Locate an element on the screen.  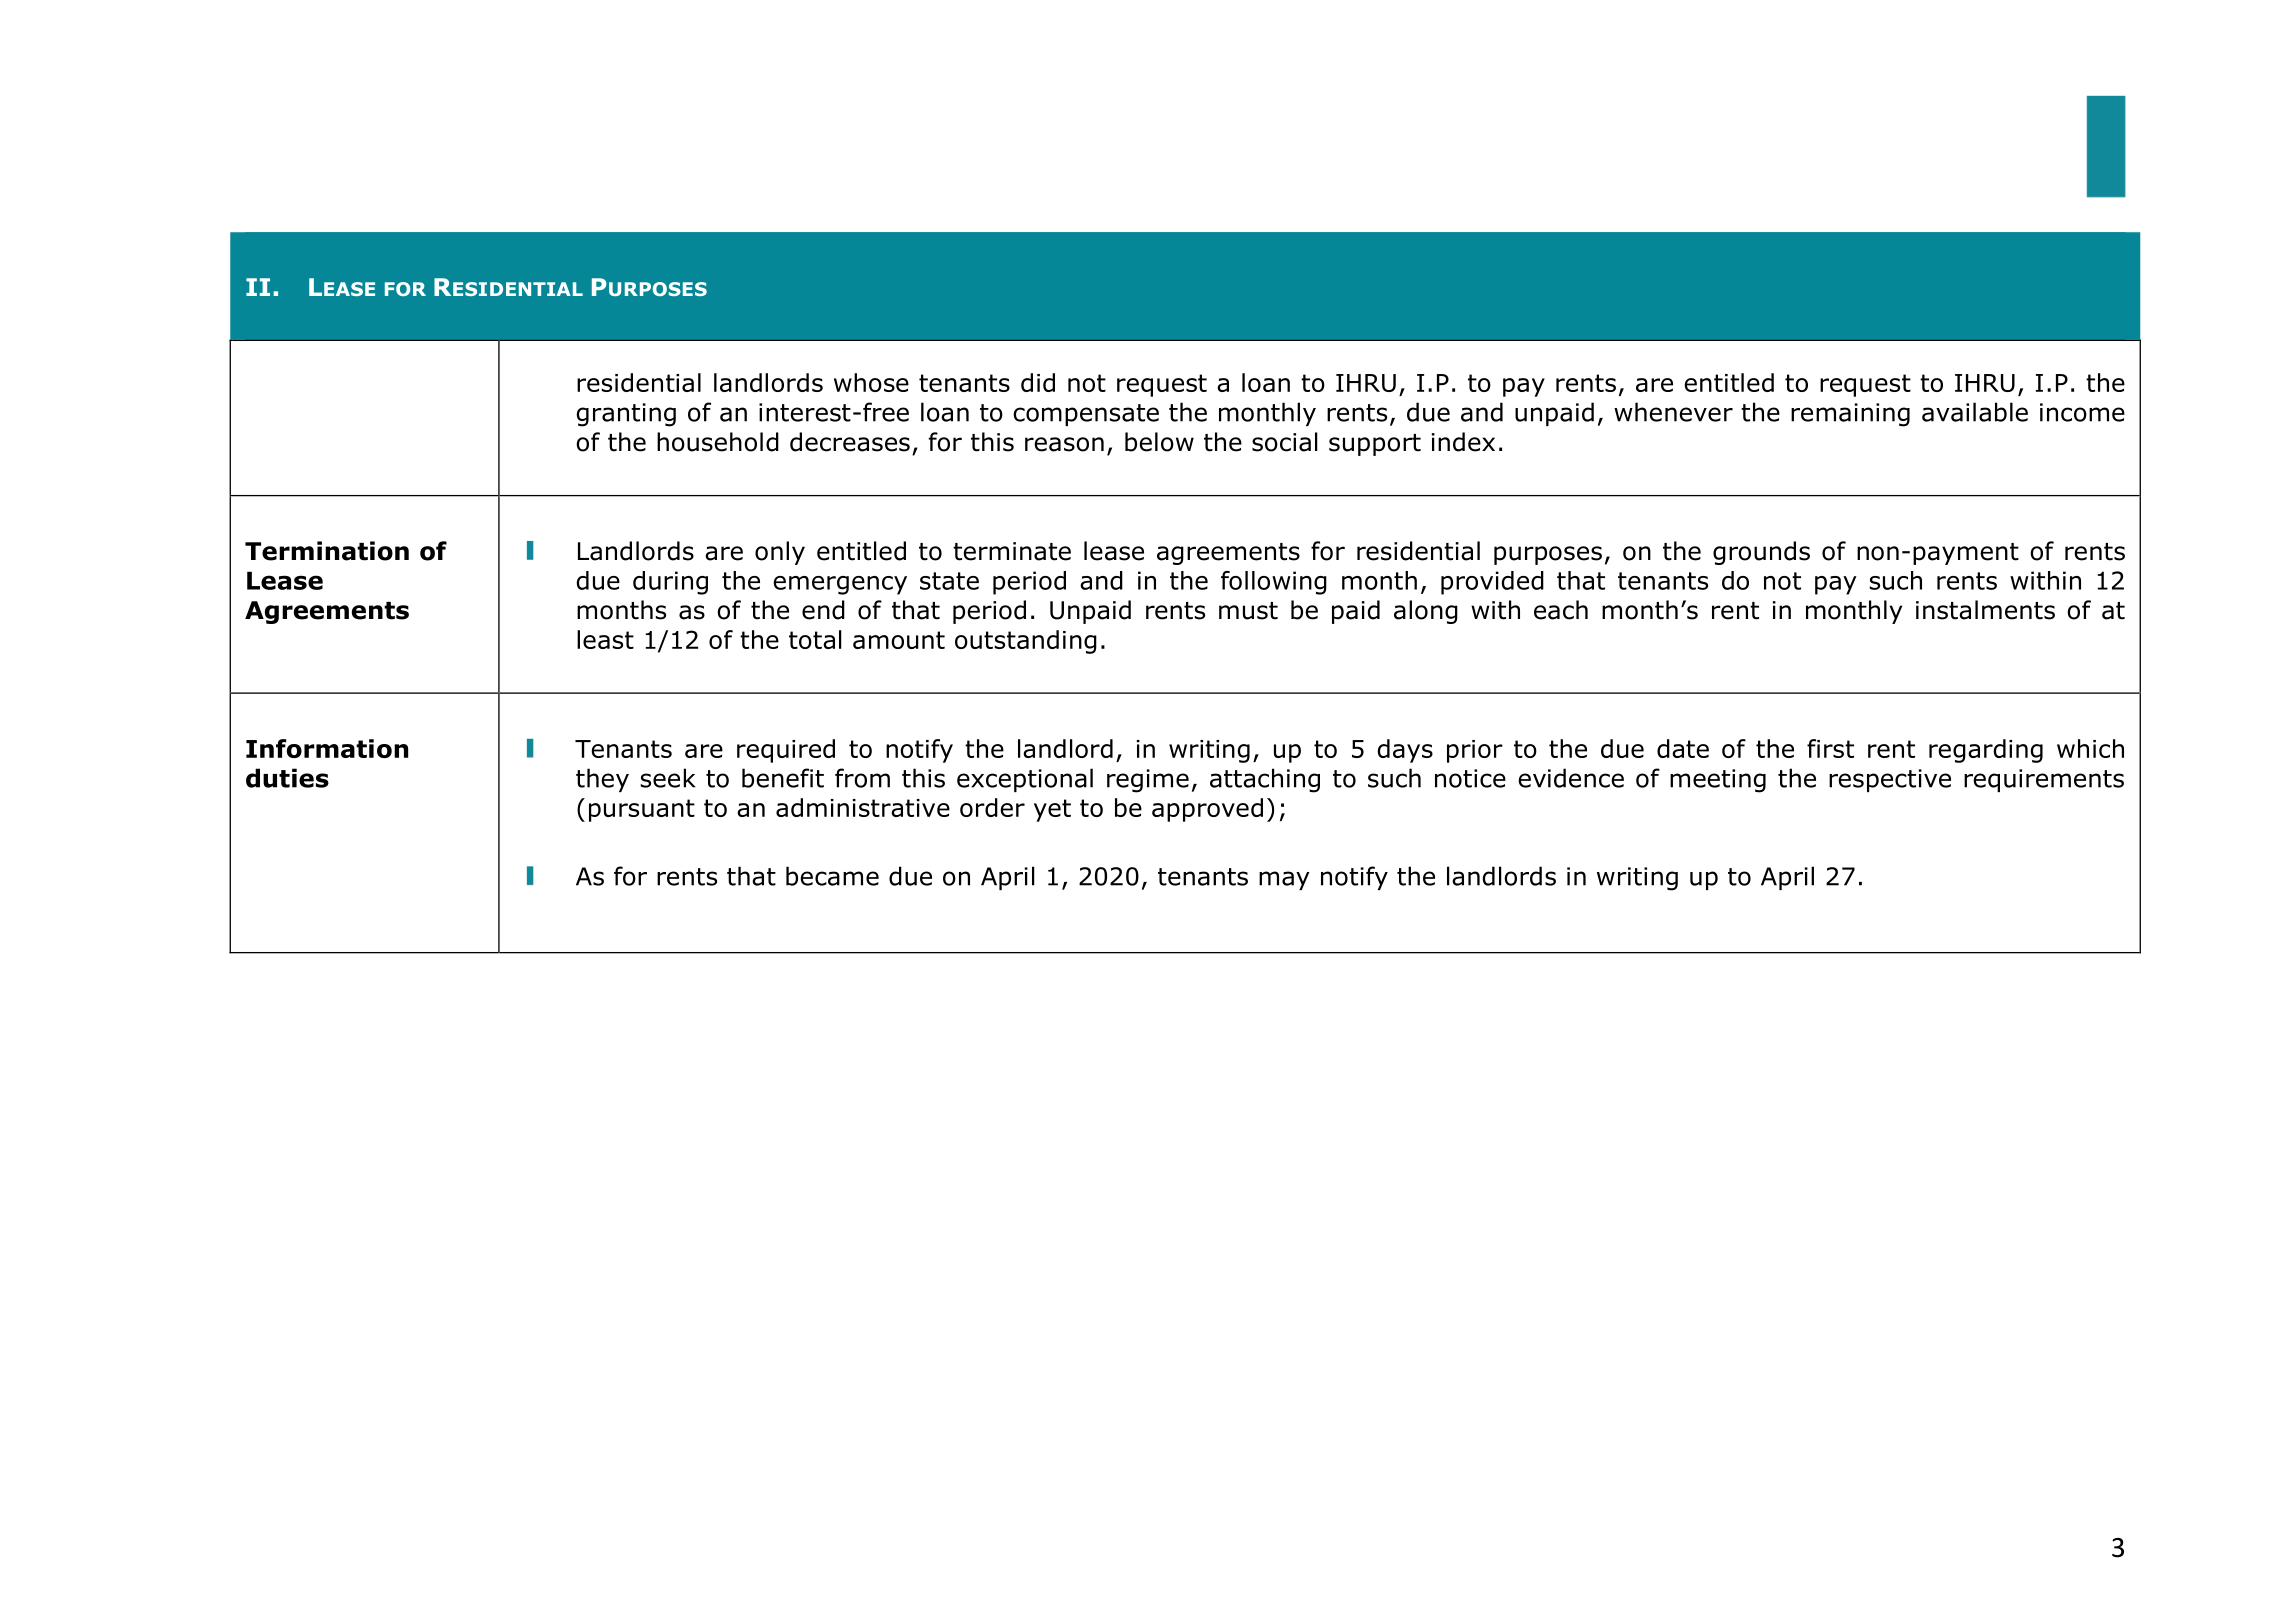
Information is located at coordinates (327, 748).
